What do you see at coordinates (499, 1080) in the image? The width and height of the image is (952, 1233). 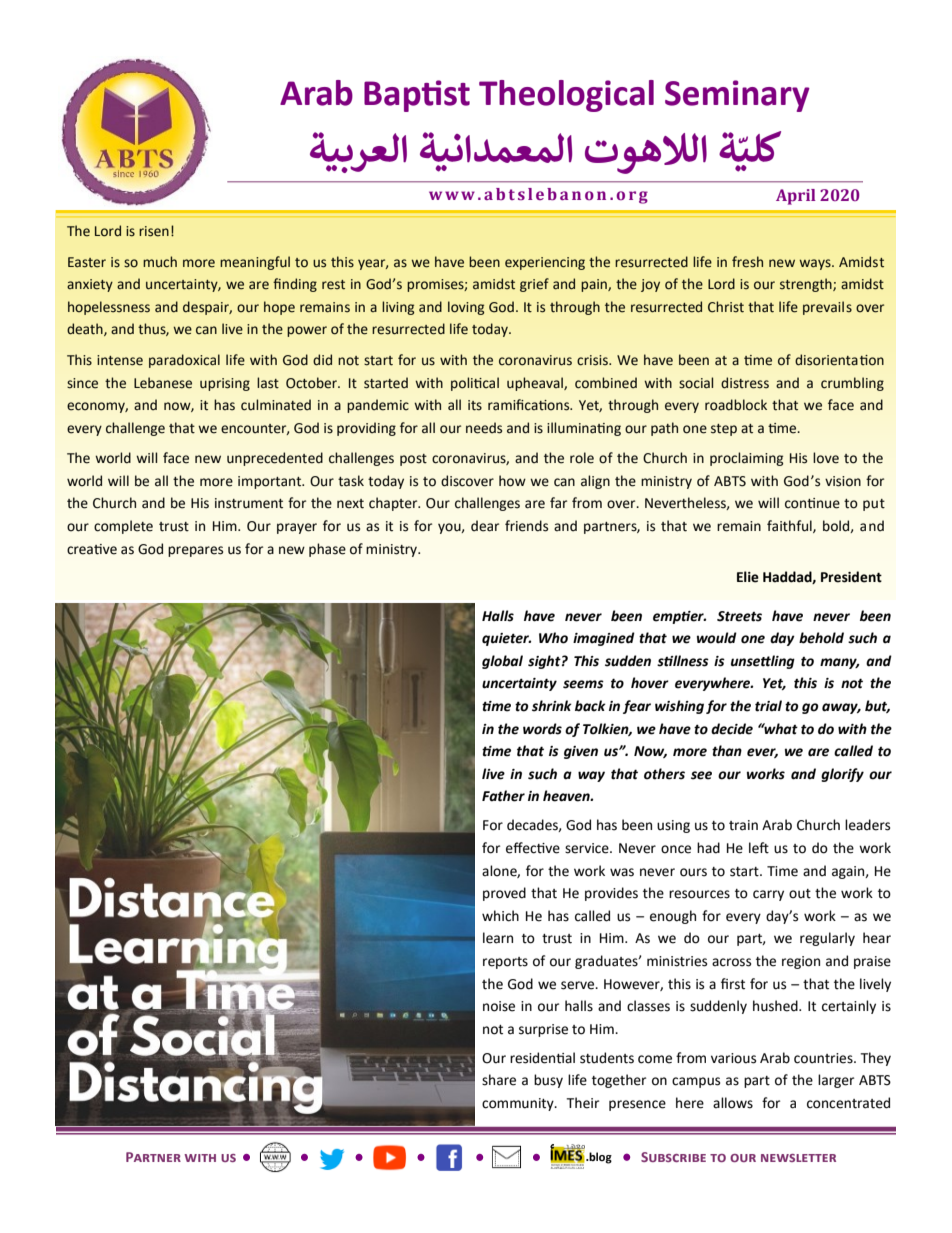 I see `share` at bounding box center [499, 1080].
